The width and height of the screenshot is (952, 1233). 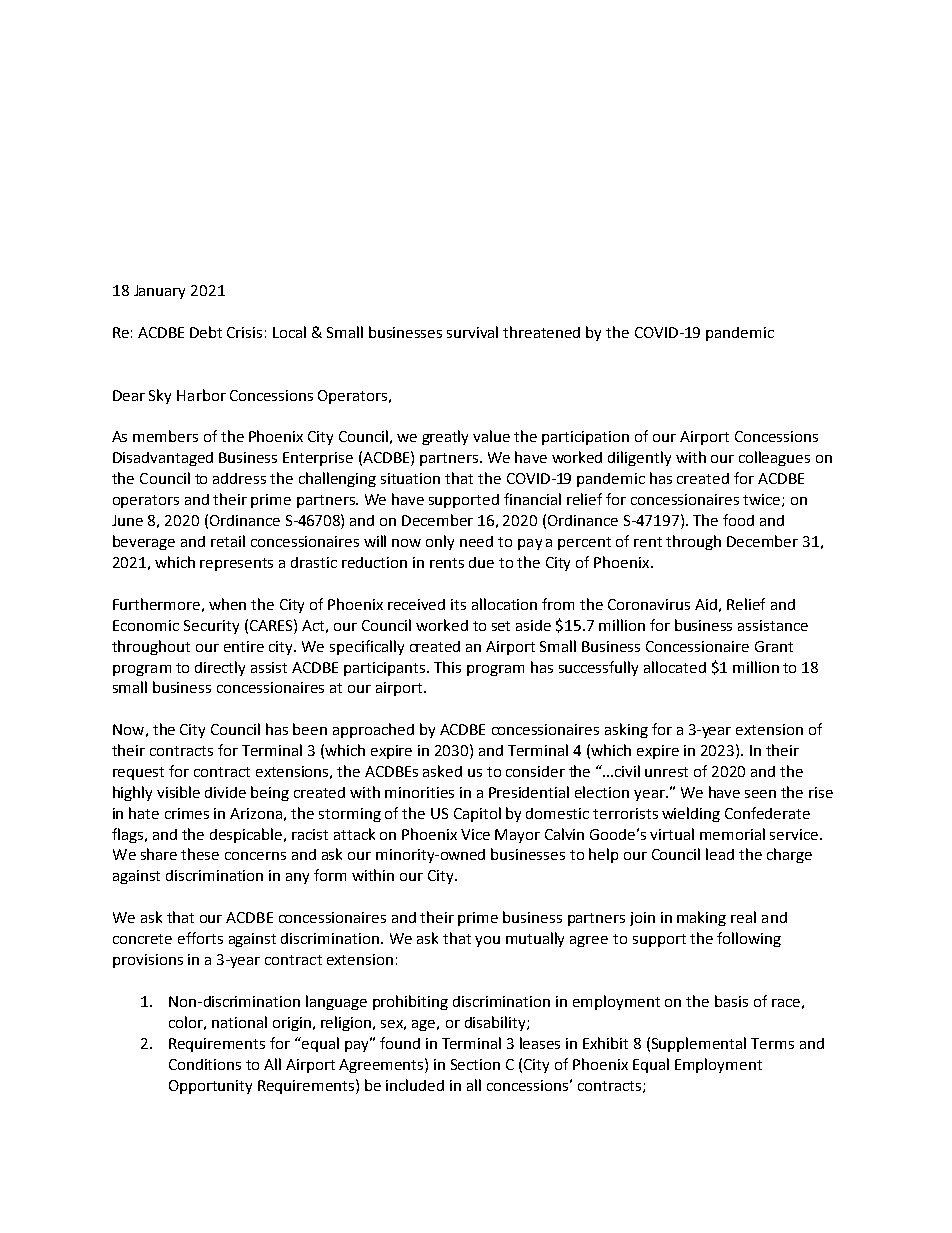 What do you see at coordinates (691, 814) in the screenshot?
I see `wielding` at bounding box center [691, 814].
